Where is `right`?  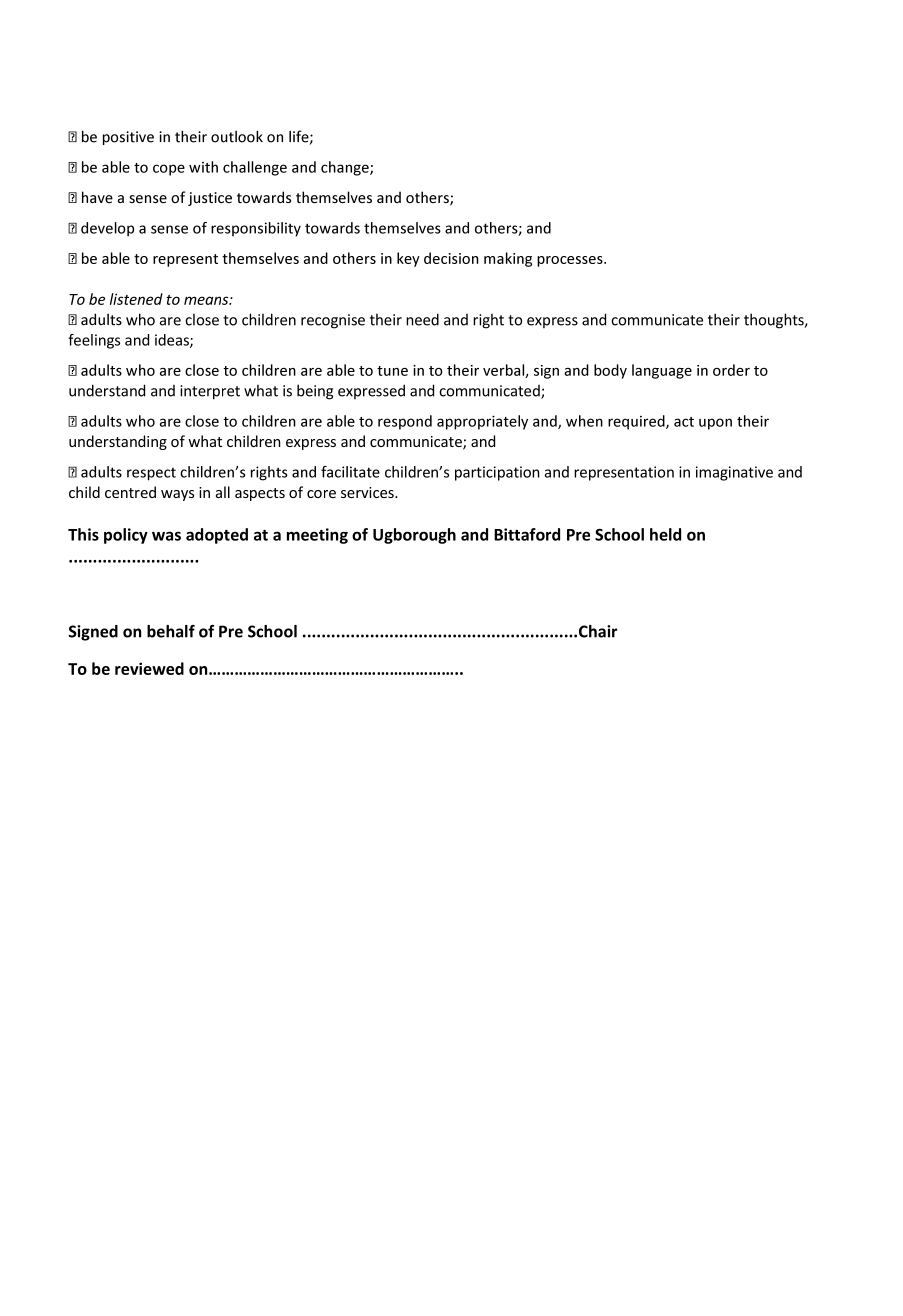
right is located at coordinates (488, 321).
